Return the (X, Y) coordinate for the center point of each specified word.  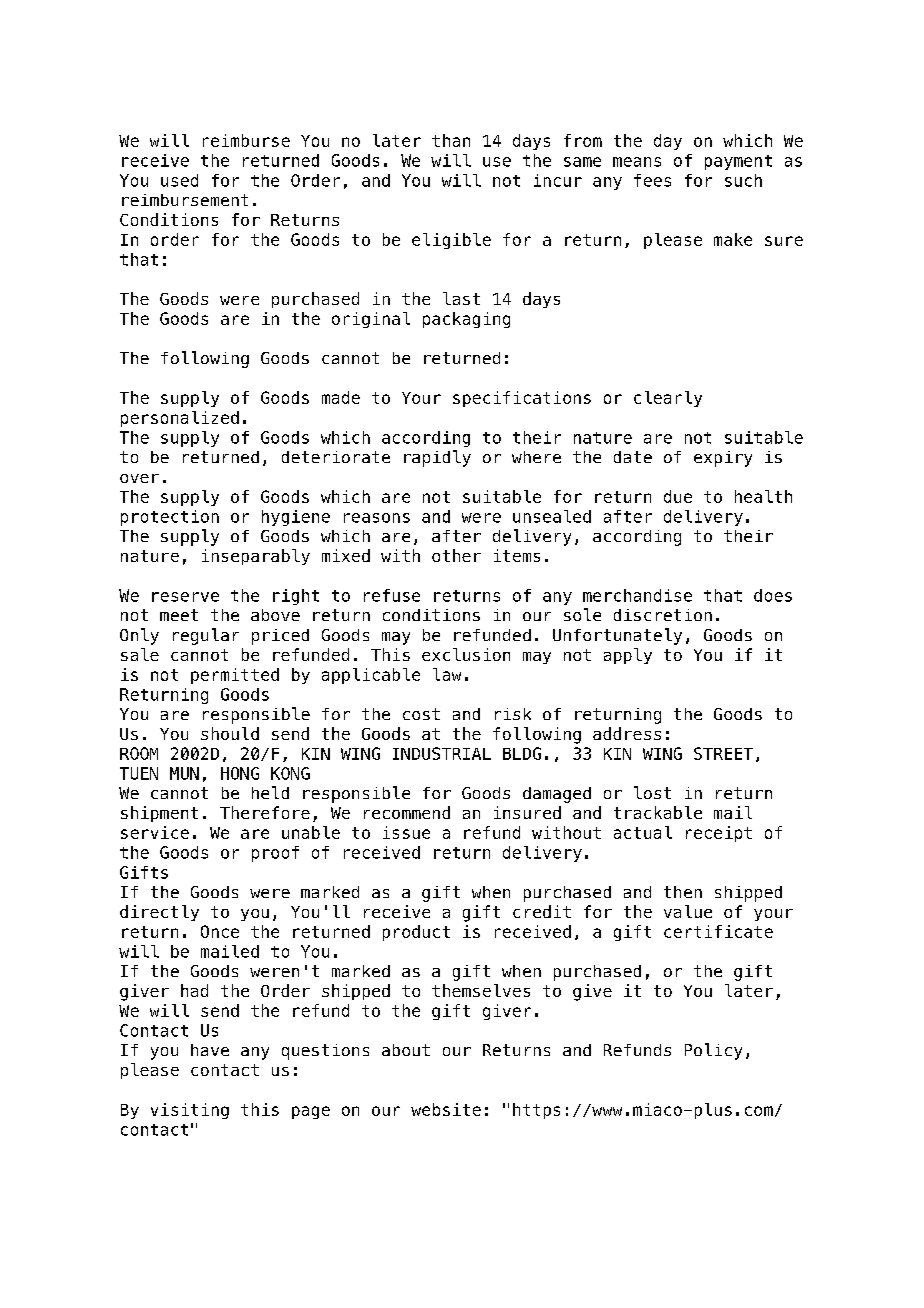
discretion (663, 615)
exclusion (466, 654)
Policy (713, 1051)
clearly (668, 399)
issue (406, 832)
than (451, 140)
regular (206, 636)
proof (275, 854)
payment (738, 162)
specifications (522, 399)
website (446, 1109)
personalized (180, 419)
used (179, 180)
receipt (719, 834)
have (210, 1050)
